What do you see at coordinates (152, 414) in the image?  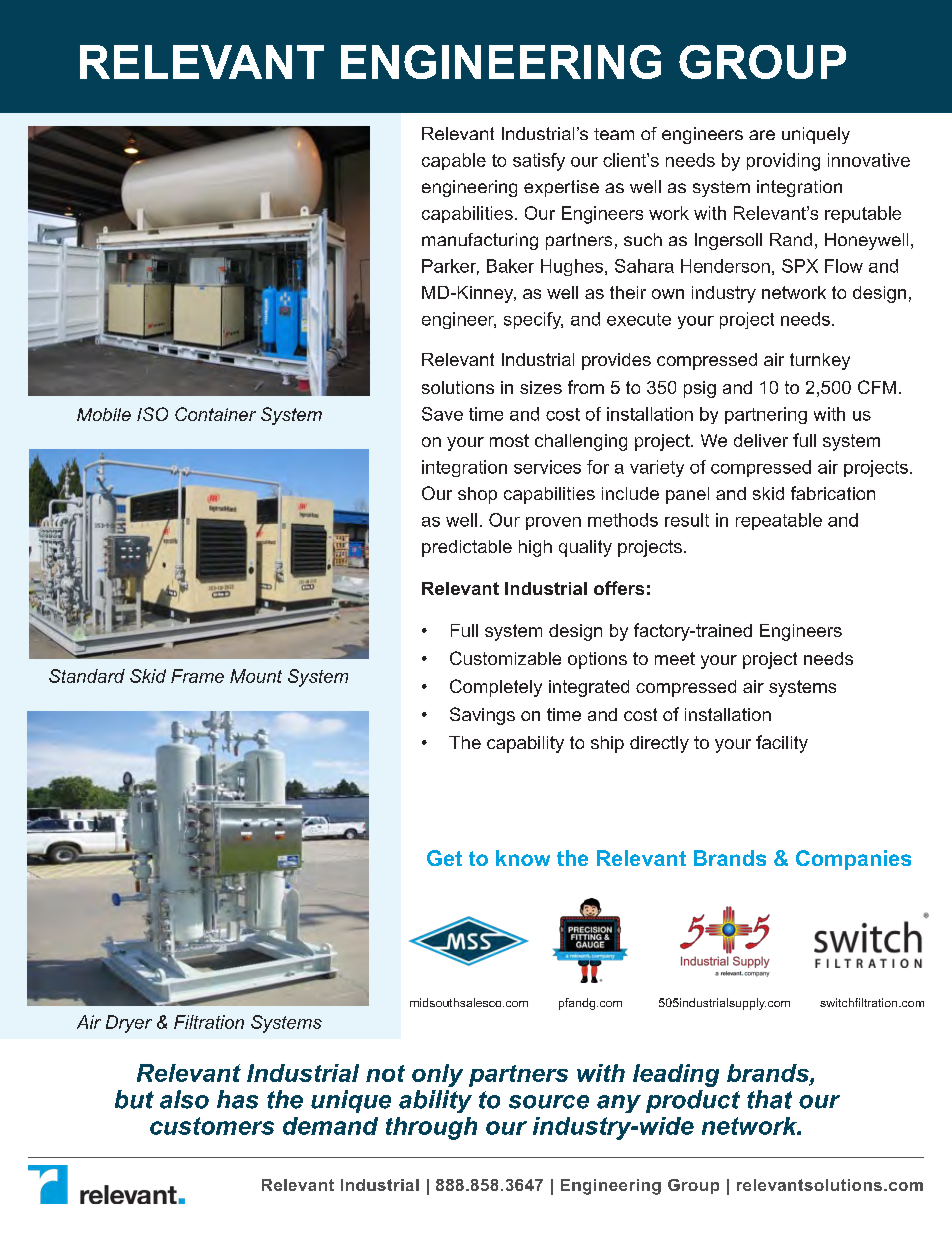 I see `ISO` at bounding box center [152, 414].
